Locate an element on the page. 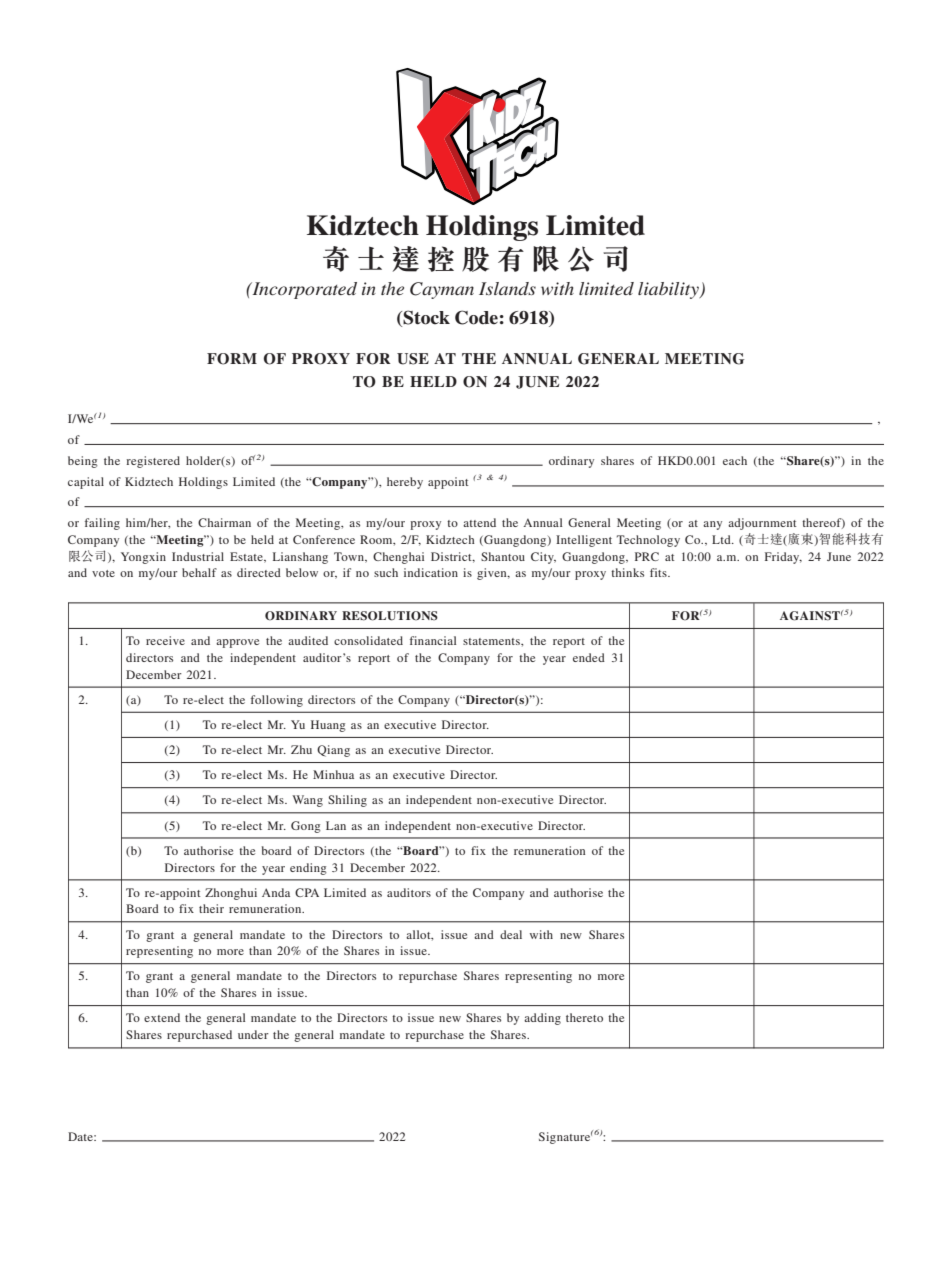 The width and height of the page is (952, 1270). each is located at coordinates (735, 460).
